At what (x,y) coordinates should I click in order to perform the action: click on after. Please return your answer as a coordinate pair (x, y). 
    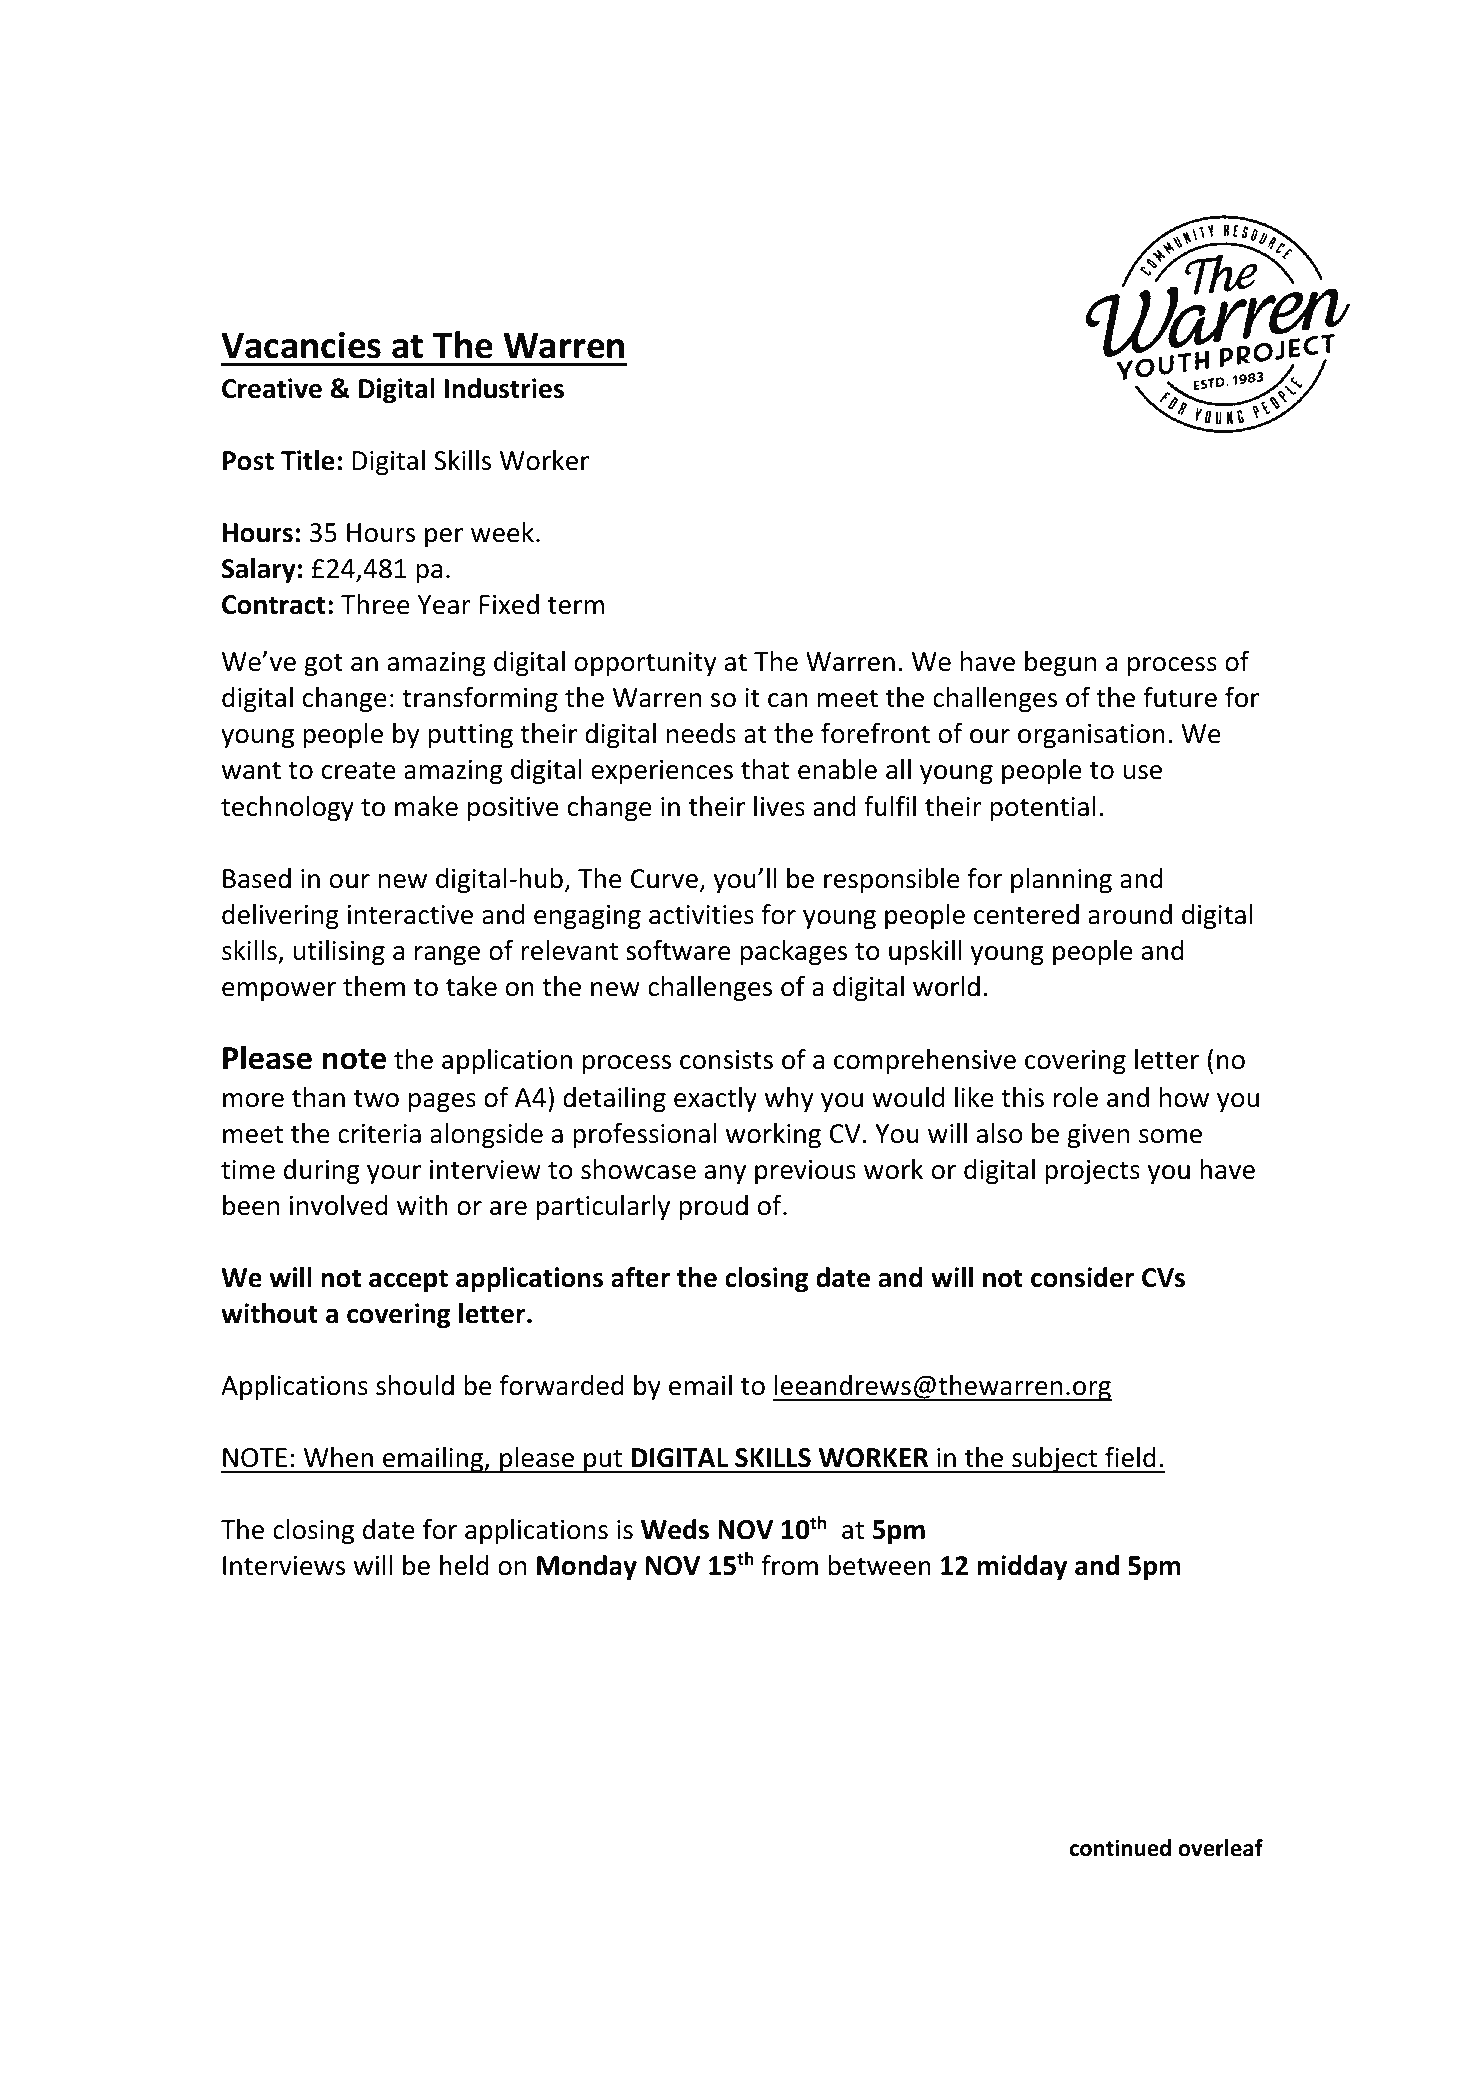
    Looking at the image, I should click on (640, 1277).
